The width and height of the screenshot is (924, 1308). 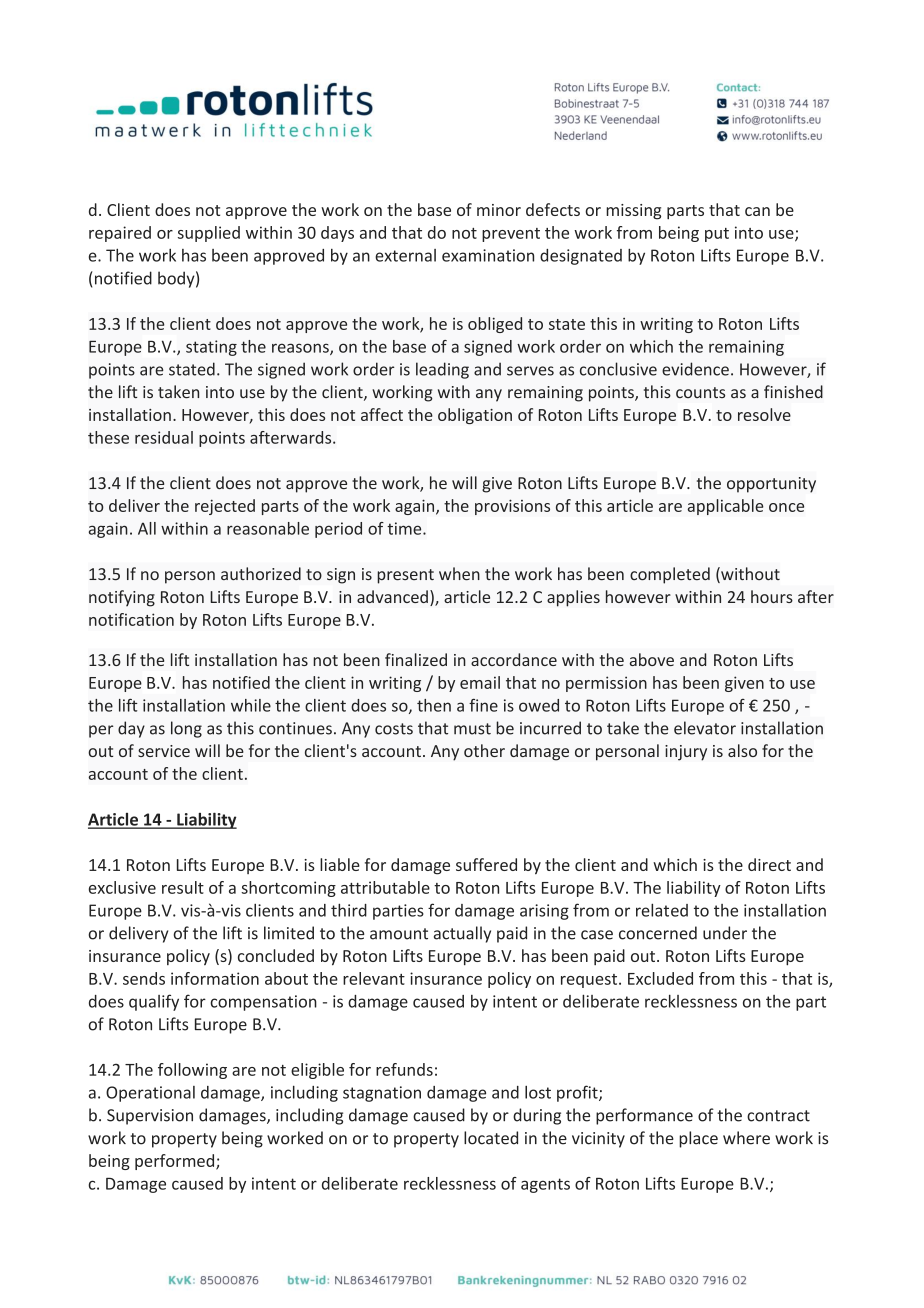 What do you see at coordinates (769, 864) in the screenshot?
I see `direct` at bounding box center [769, 864].
